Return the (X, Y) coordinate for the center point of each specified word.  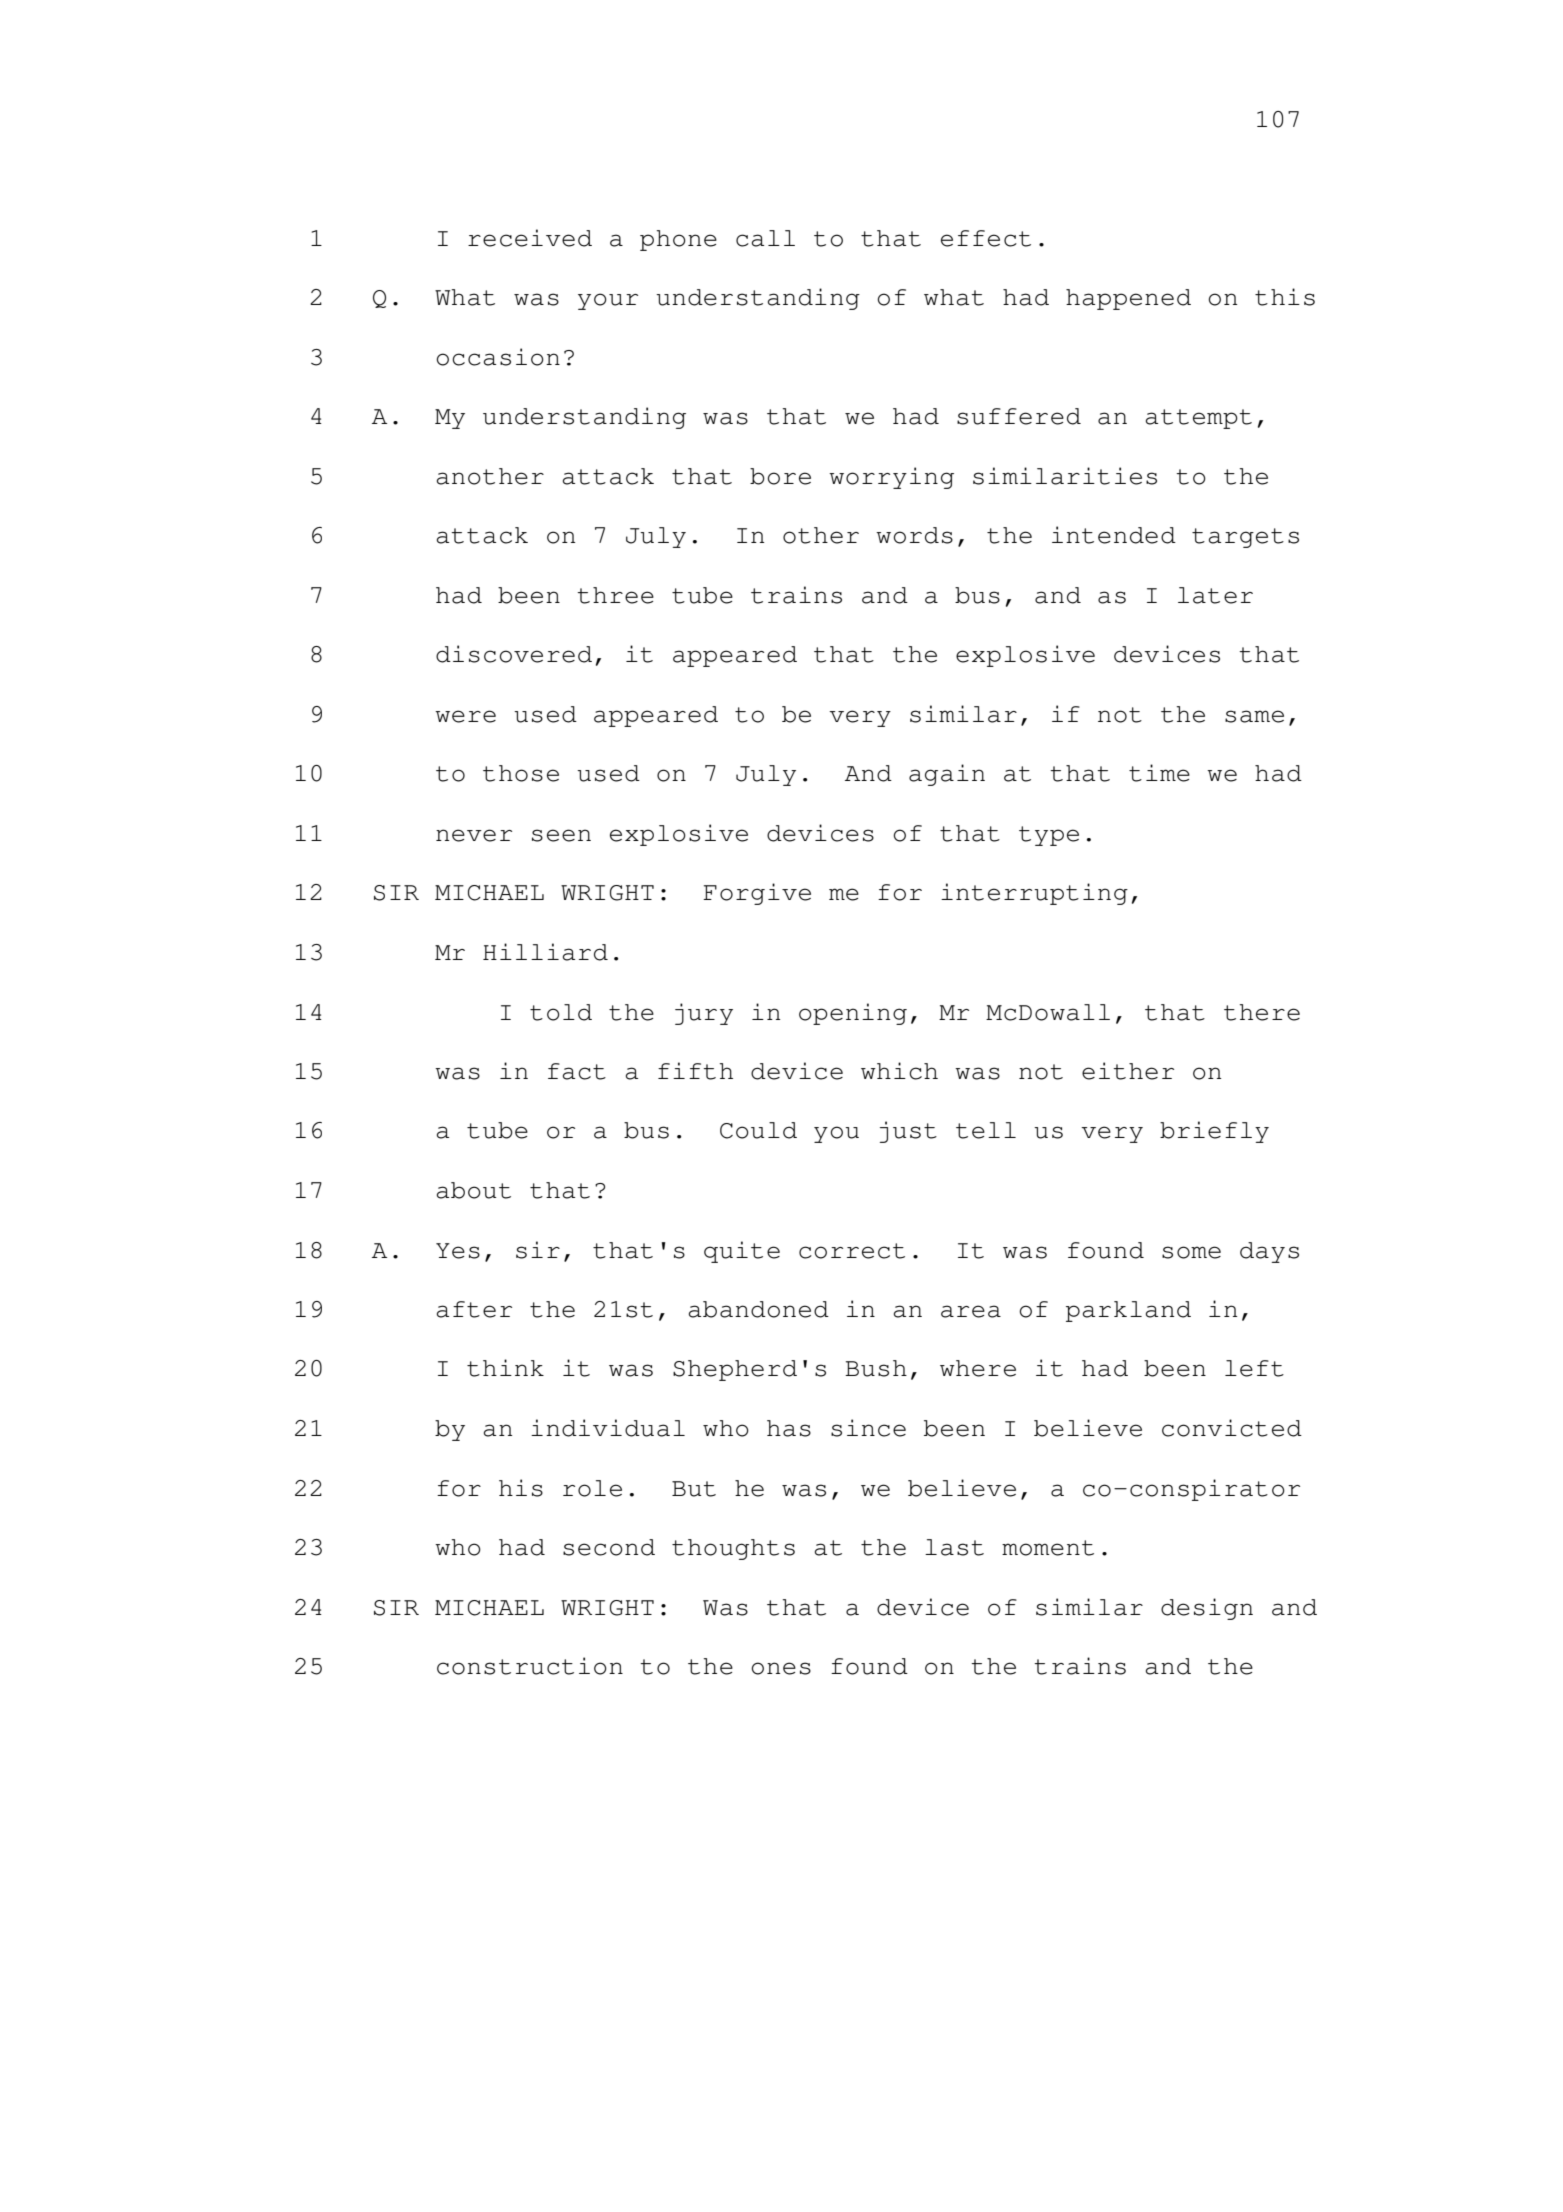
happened (1128, 299)
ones (781, 1668)
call (765, 238)
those (521, 773)
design (1207, 1609)
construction (530, 1666)
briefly (1214, 1132)
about (474, 1190)
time (1159, 773)
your (608, 301)
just (908, 1132)
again (947, 775)
